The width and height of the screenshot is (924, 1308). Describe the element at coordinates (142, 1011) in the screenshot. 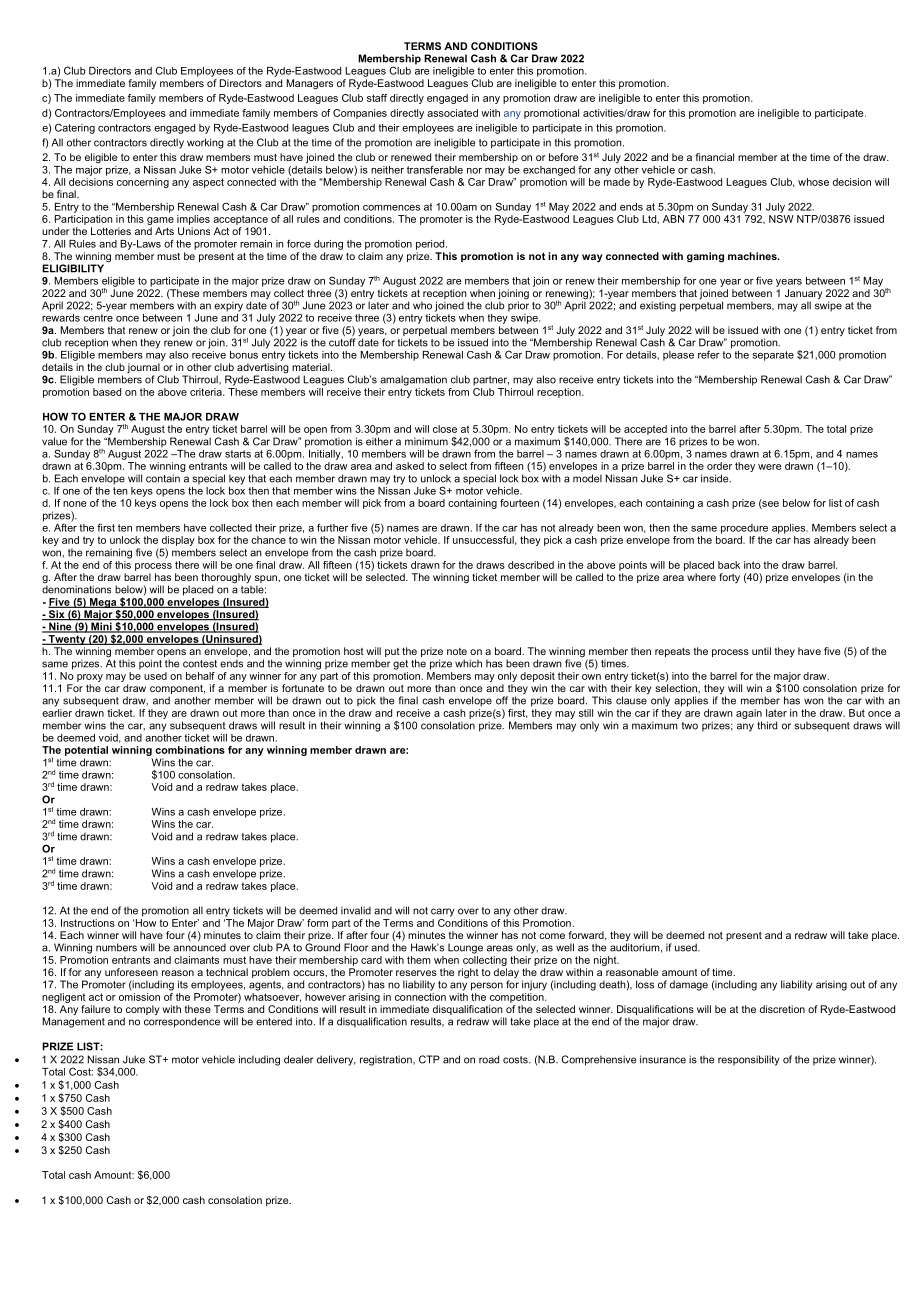

I see `comply` at that location.
